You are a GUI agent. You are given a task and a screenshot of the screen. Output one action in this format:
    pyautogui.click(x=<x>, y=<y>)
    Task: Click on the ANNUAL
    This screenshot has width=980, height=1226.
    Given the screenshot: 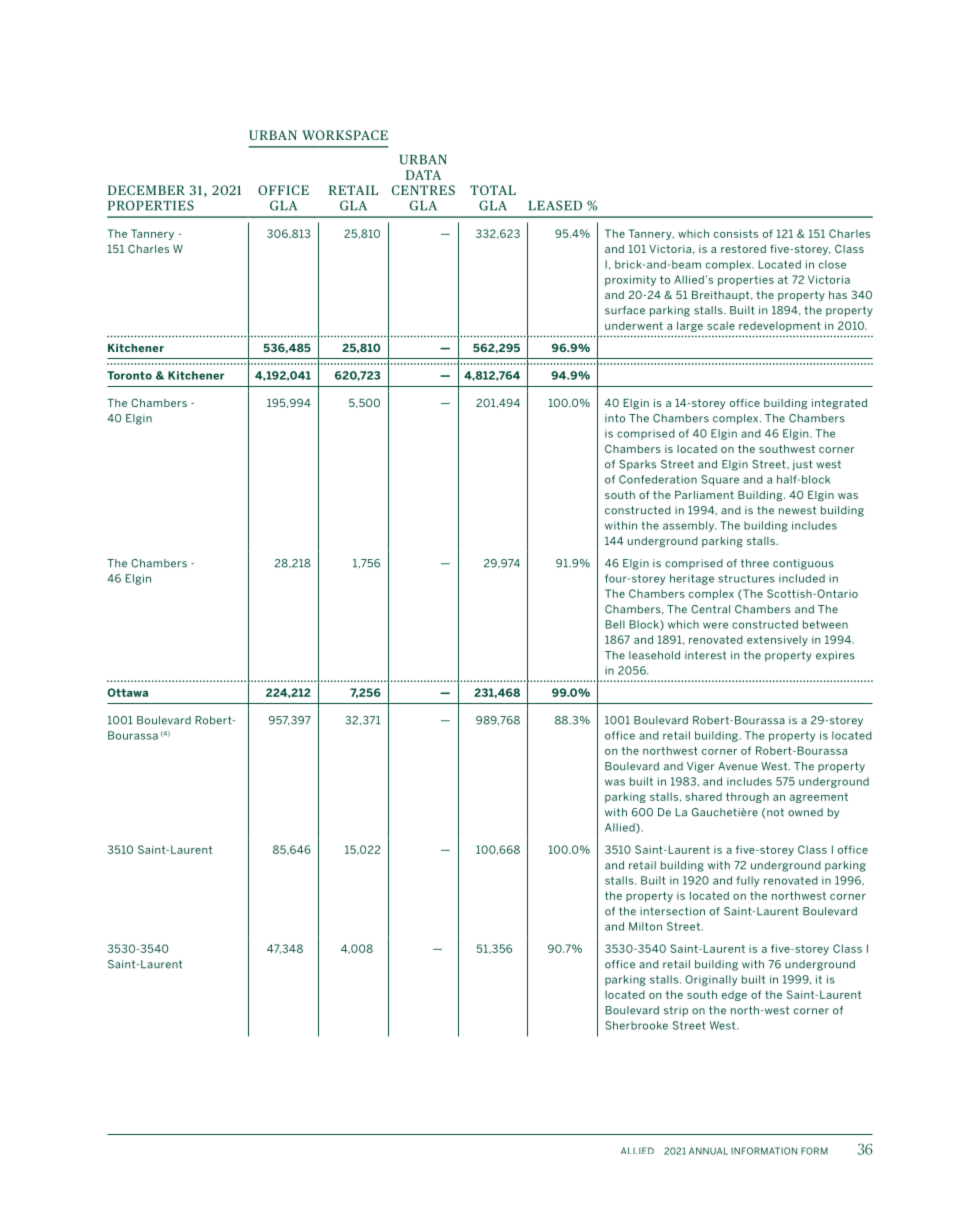 What is the action you would take?
    pyautogui.click(x=708, y=1151)
